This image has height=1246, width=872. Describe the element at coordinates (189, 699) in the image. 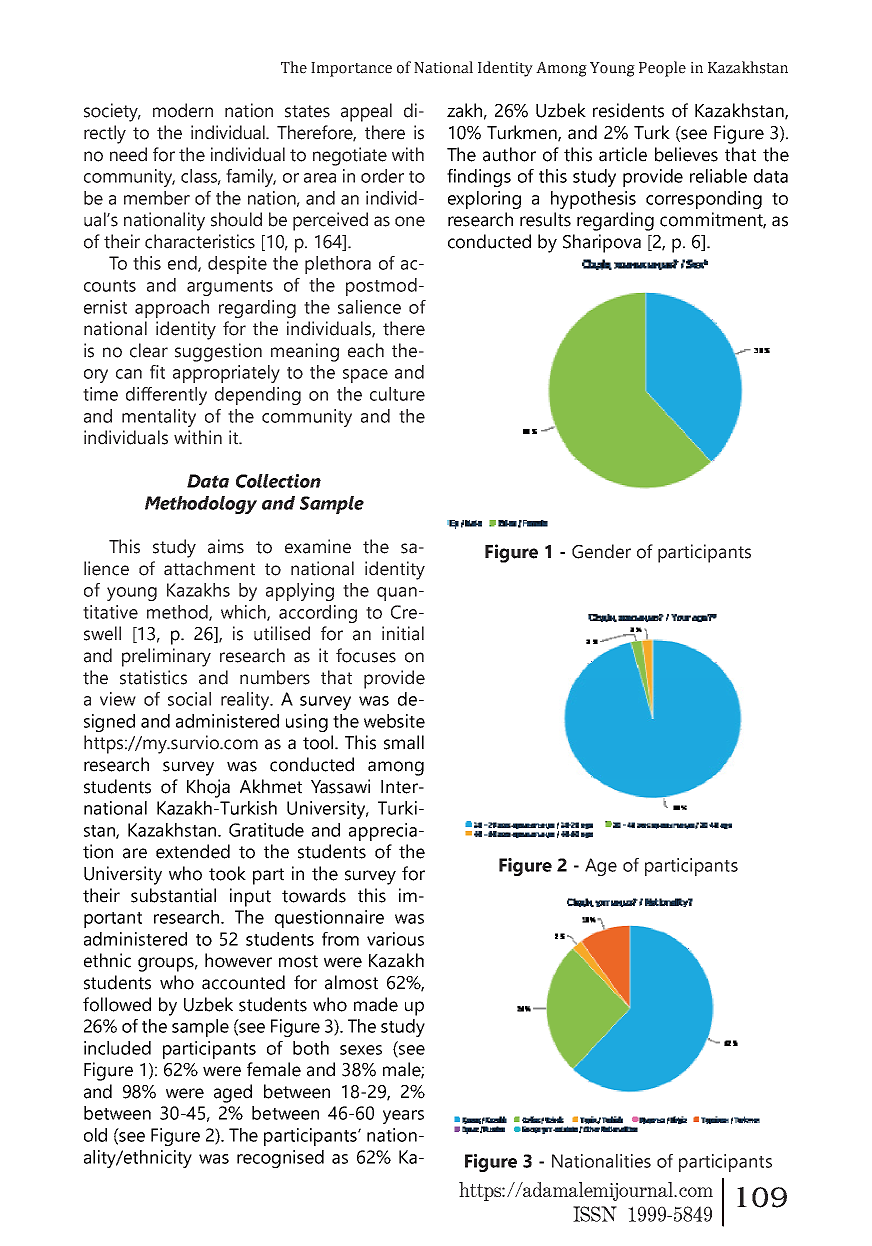

I see `social` at that location.
